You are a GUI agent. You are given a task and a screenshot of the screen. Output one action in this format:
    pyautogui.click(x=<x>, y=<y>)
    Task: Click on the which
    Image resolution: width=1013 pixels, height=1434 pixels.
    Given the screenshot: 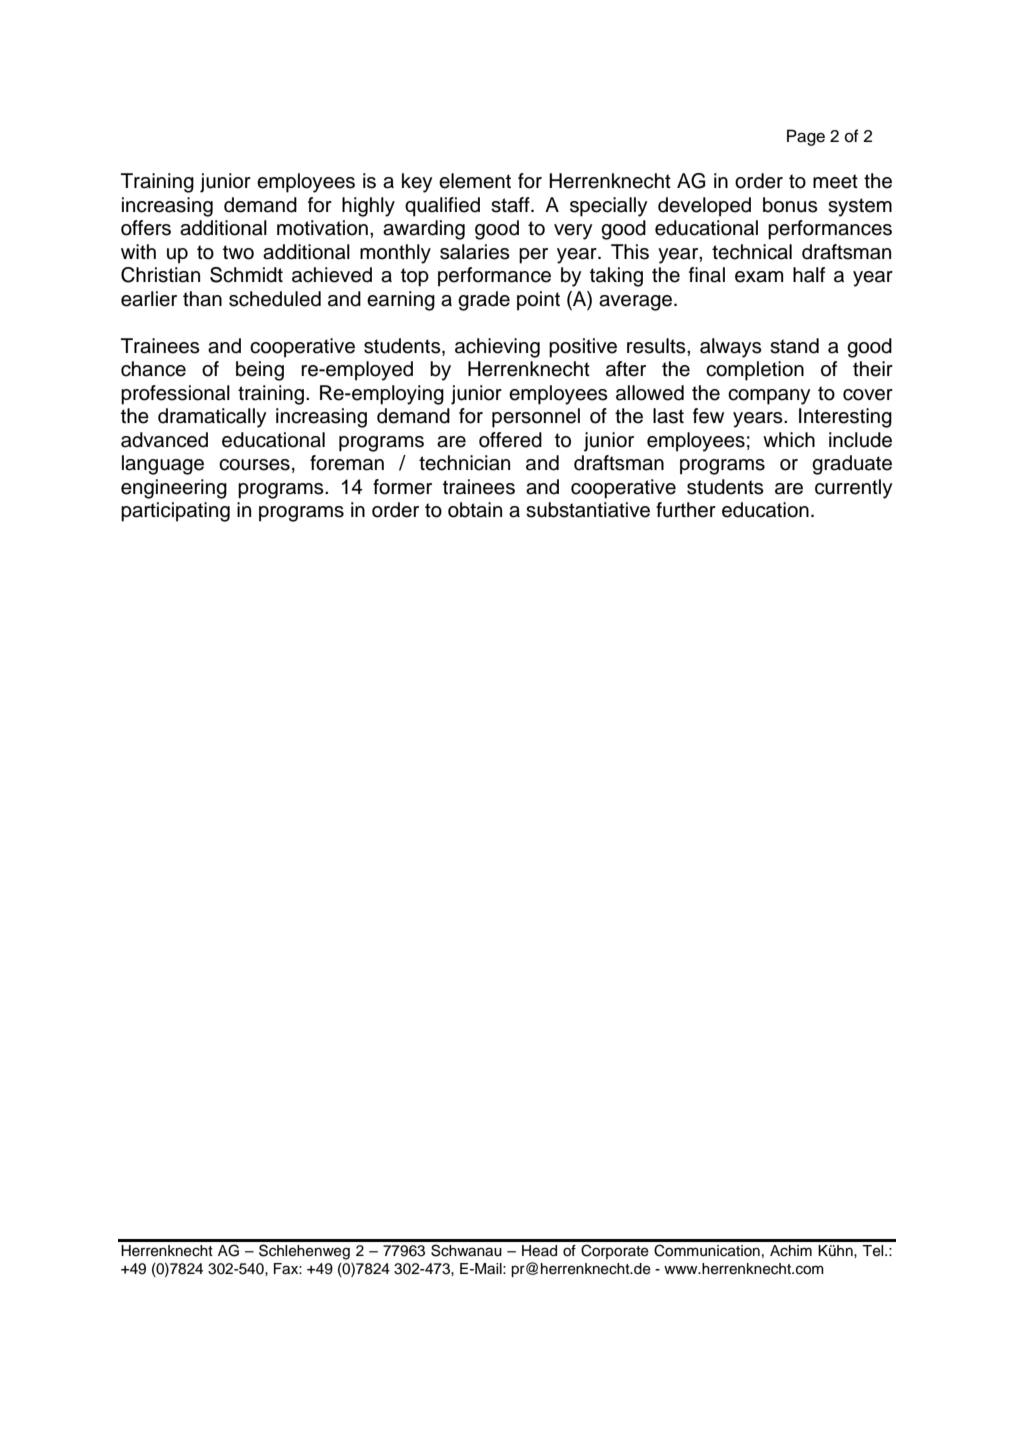 What is the action you would take?
    pyautogui.click(x=789, y=440)
